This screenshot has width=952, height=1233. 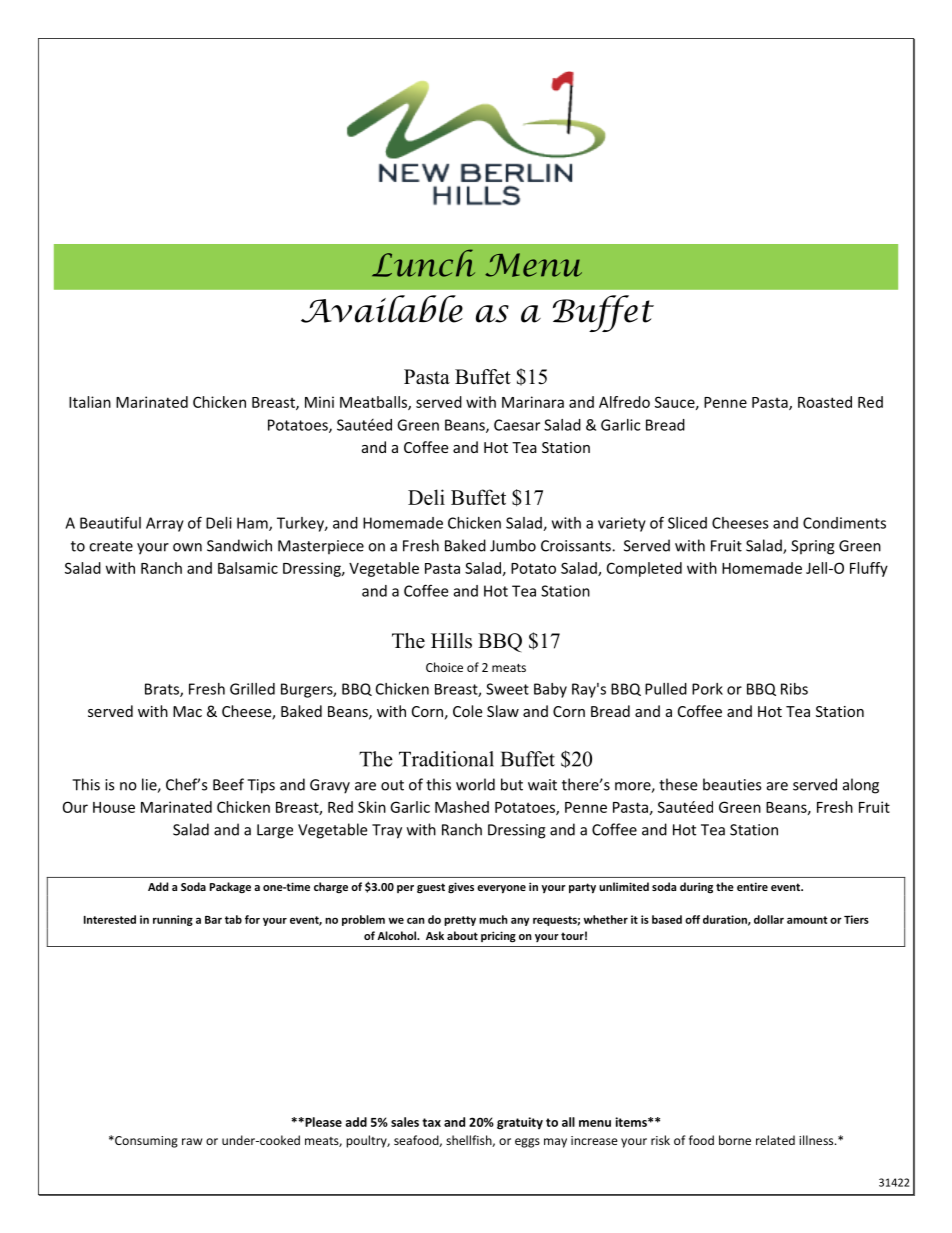 I want to click on gratuity, so click(x=520, y=1123).
